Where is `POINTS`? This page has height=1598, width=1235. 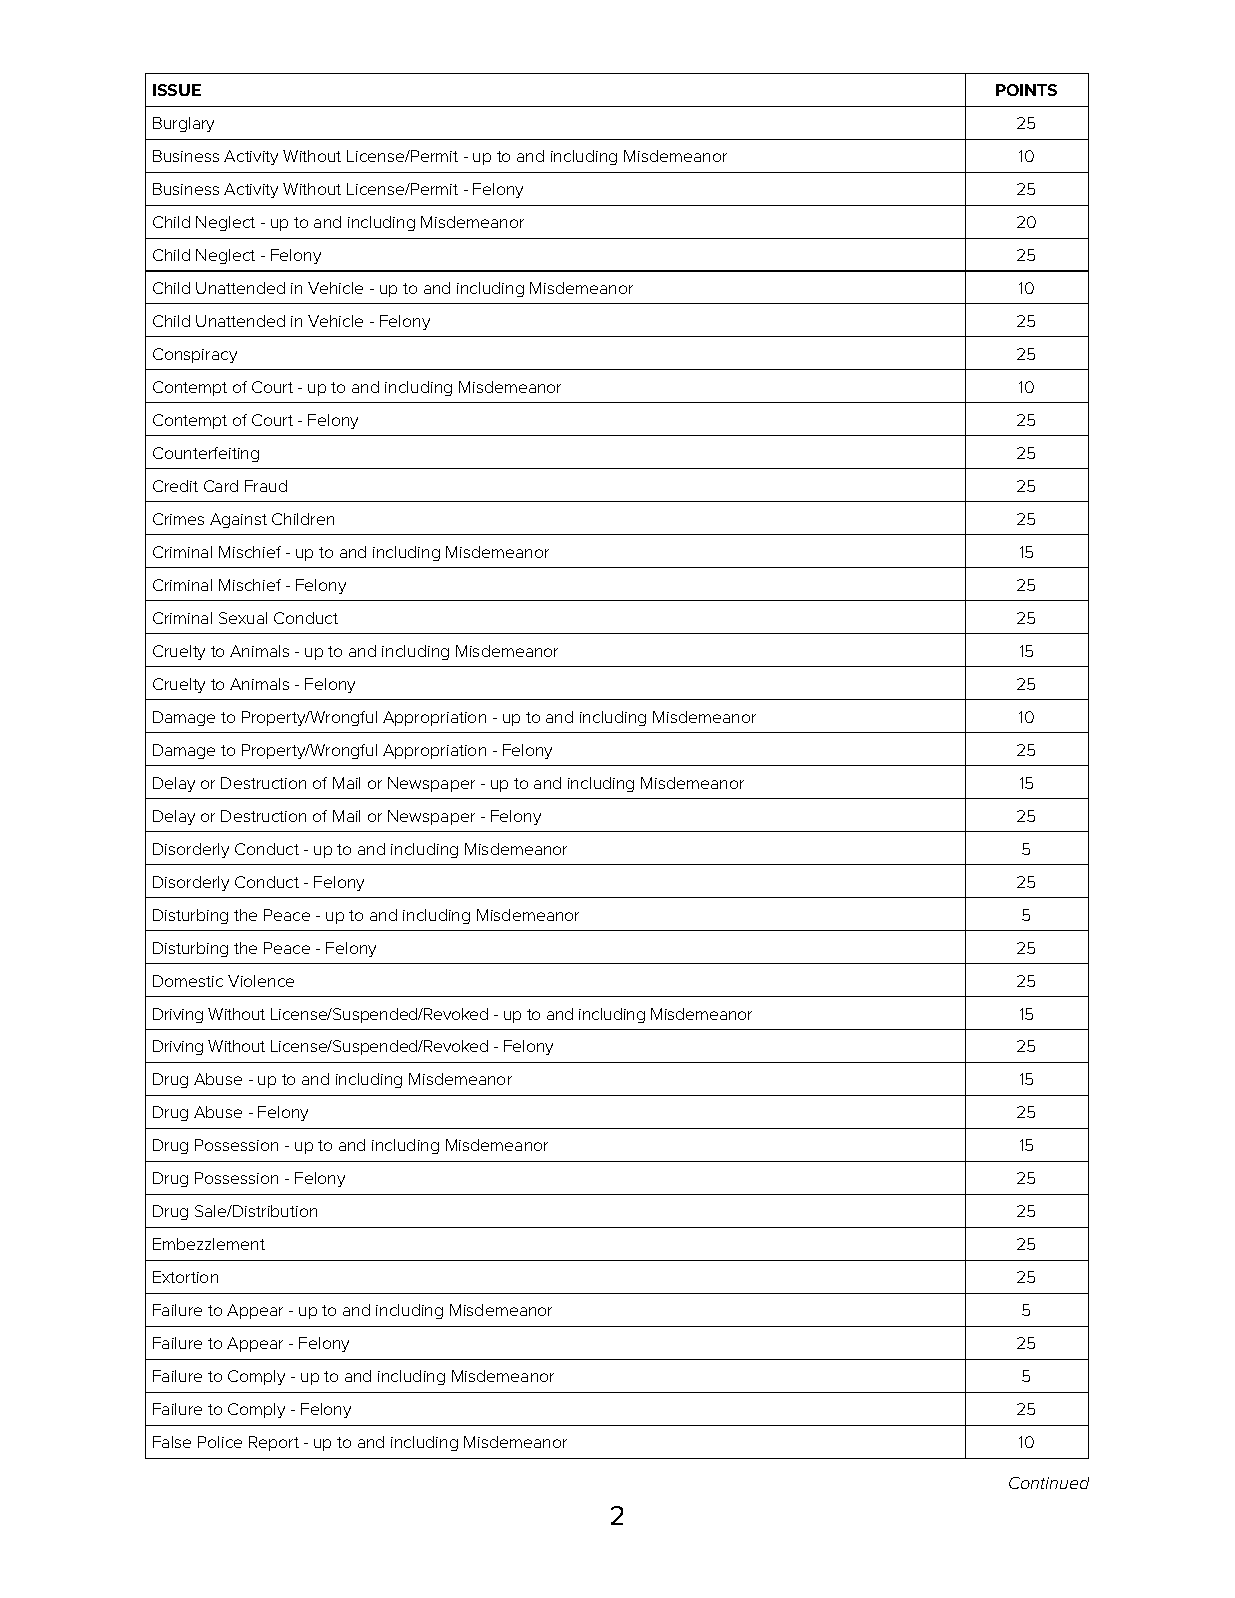 POINTS is located at coordinates (1026, 90).
